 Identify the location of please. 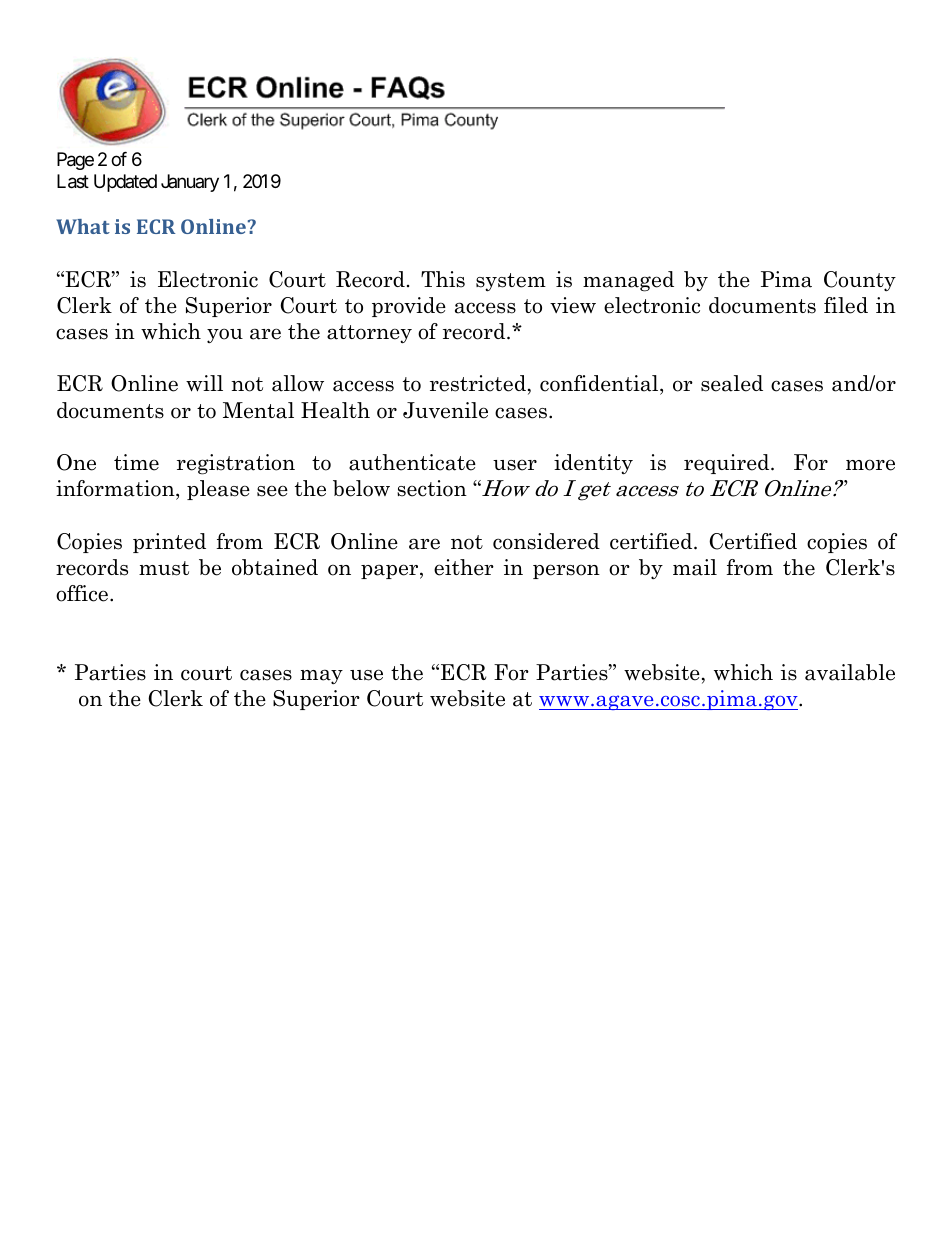
(218, 490).
